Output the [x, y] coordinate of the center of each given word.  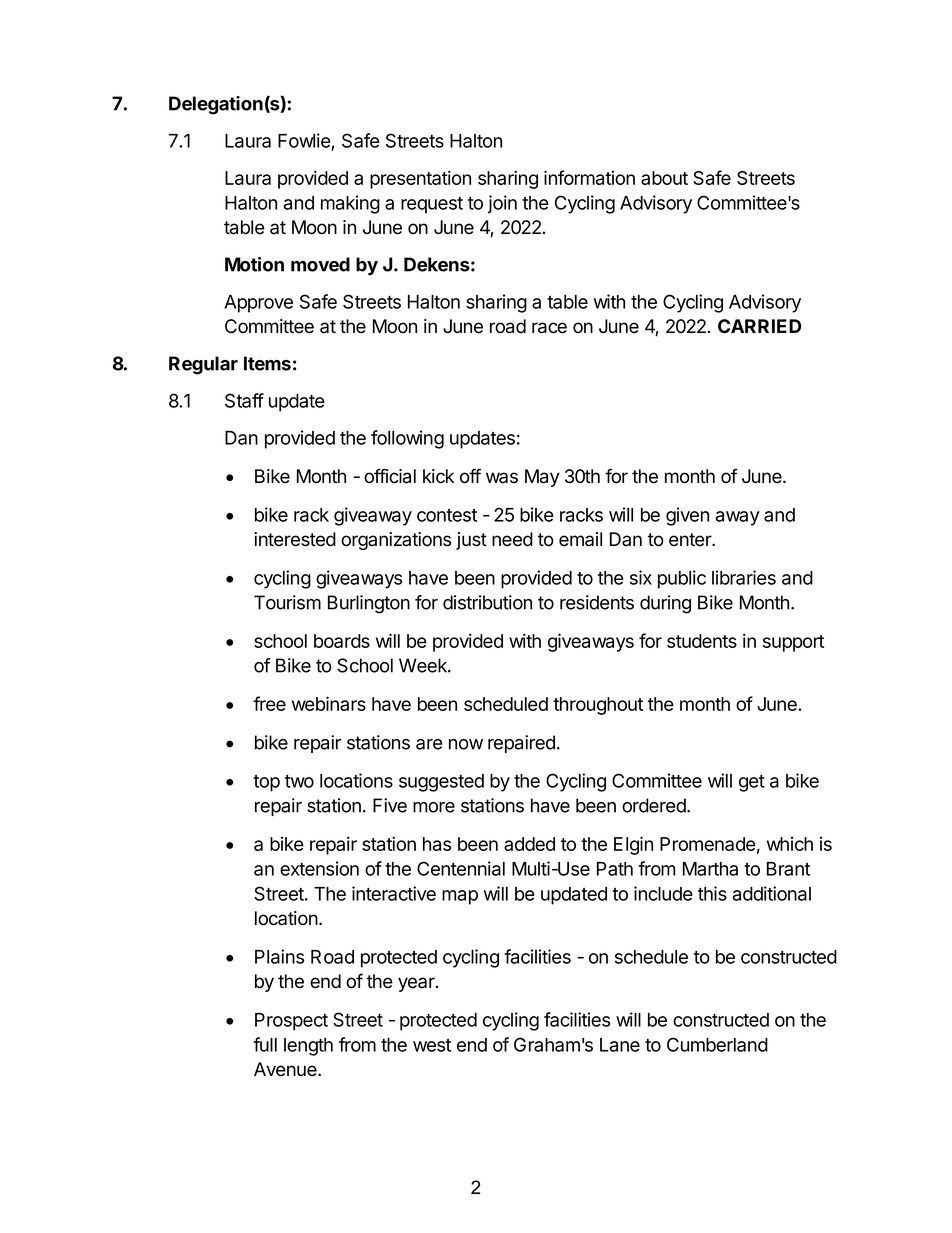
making [350, 204]
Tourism [287, 602]
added [529, 844]
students [702, 641]
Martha [710, 869]
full [265, 1044]
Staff [244, 400]
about [664, 178]
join [502, 204]
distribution [487, 602]
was [502, 478]
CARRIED [759, 326]
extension [319, 868]
